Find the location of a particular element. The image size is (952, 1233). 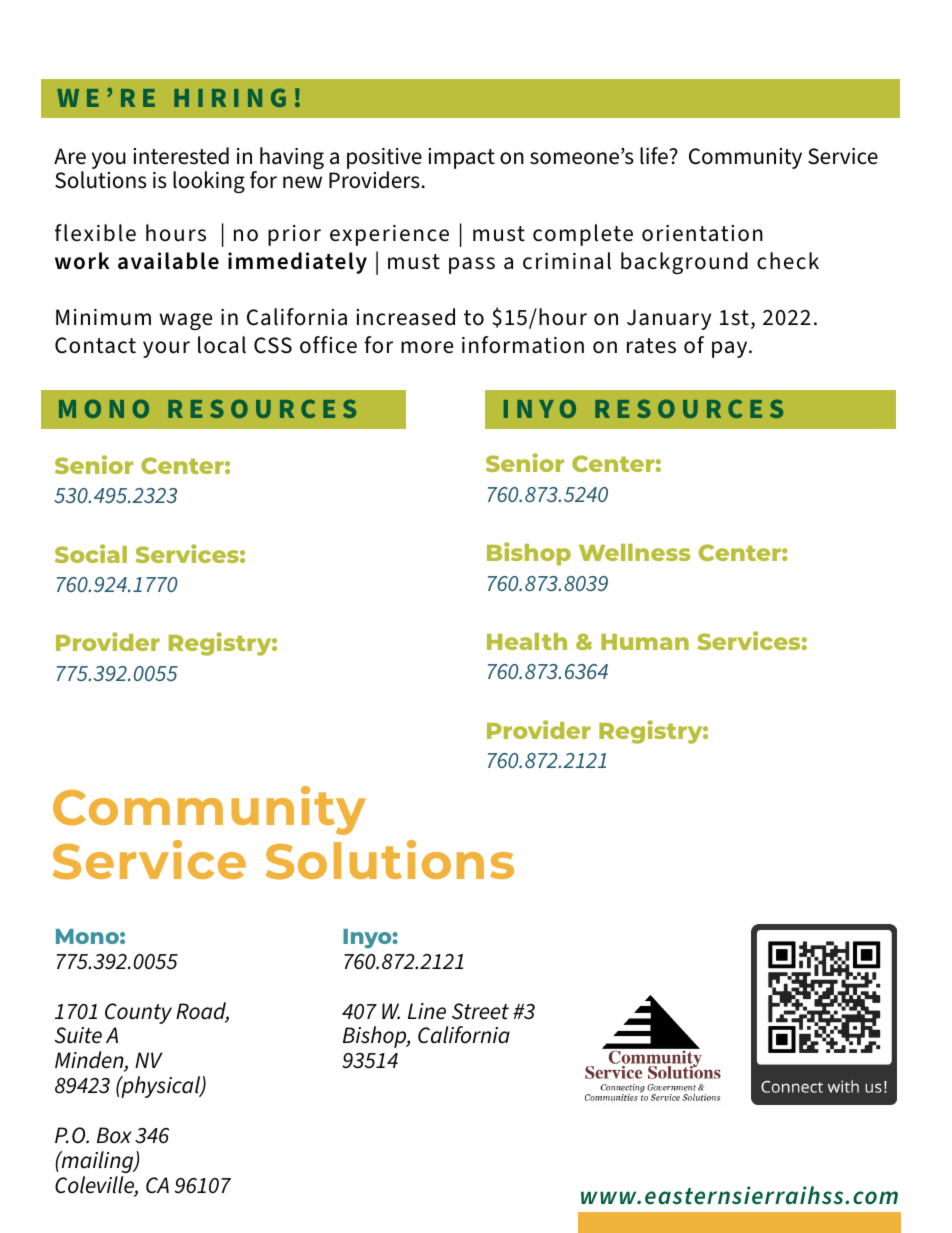

interested is located at coordinates (181, 156).
